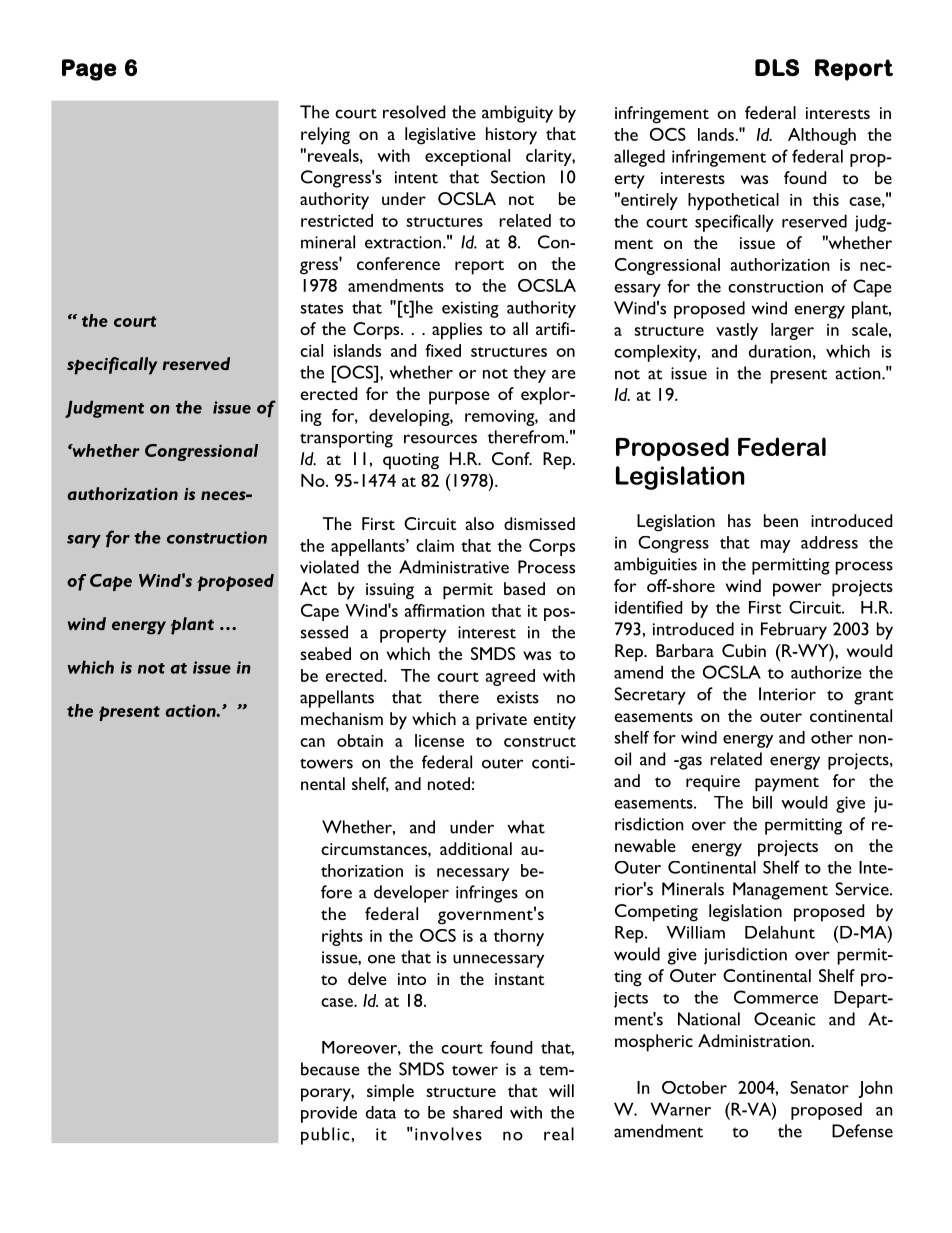 This image has width=952, height=1233. I want to click on violated, so click(329, 567).
